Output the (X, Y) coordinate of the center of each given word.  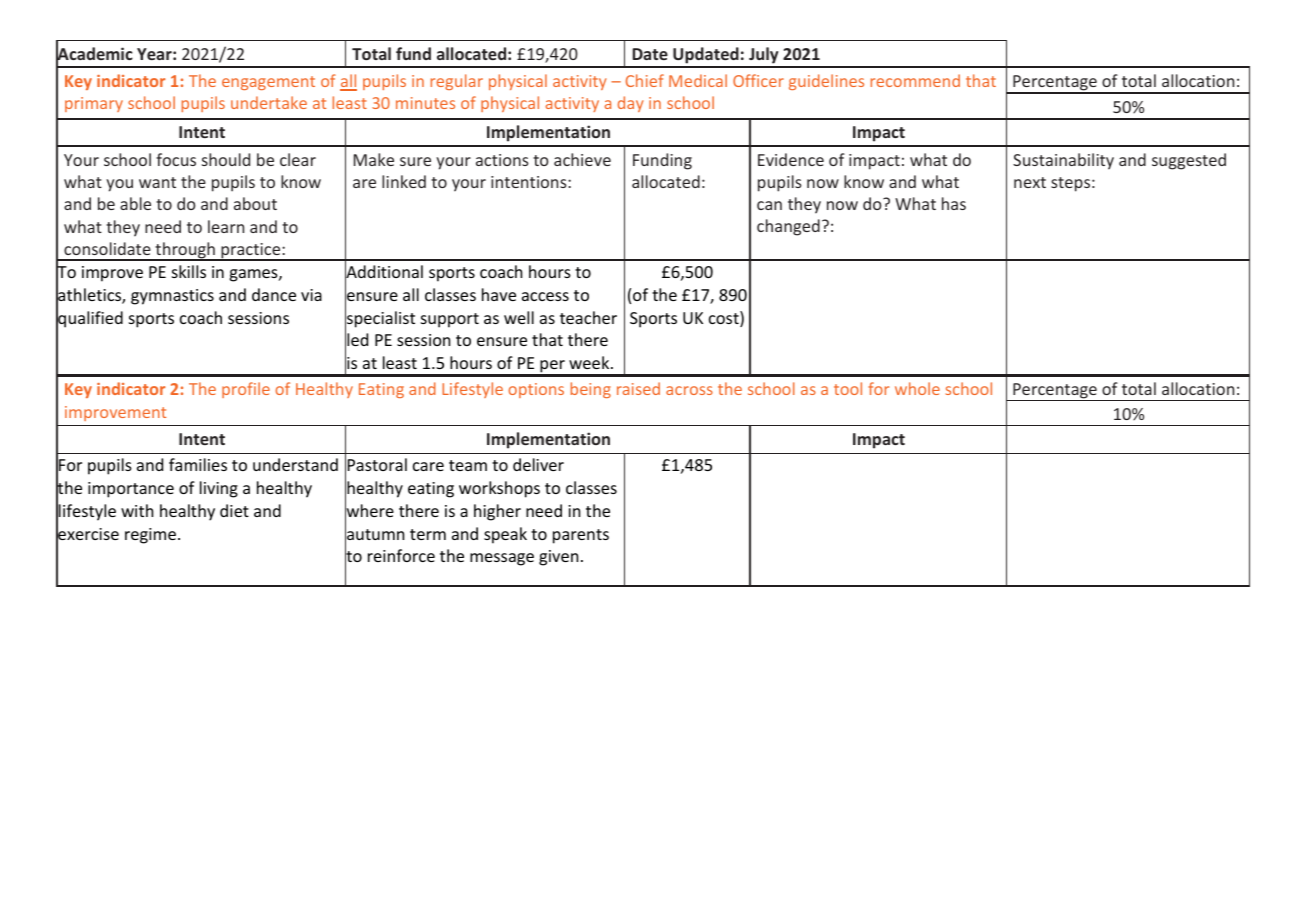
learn (226, 226)
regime (150, 536)
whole (917, 388)
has (954, 203)
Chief (645, 80)
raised (638, 388)
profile (246, 390)
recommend (915, 80)
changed (788, 227)
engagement (268, 83)
